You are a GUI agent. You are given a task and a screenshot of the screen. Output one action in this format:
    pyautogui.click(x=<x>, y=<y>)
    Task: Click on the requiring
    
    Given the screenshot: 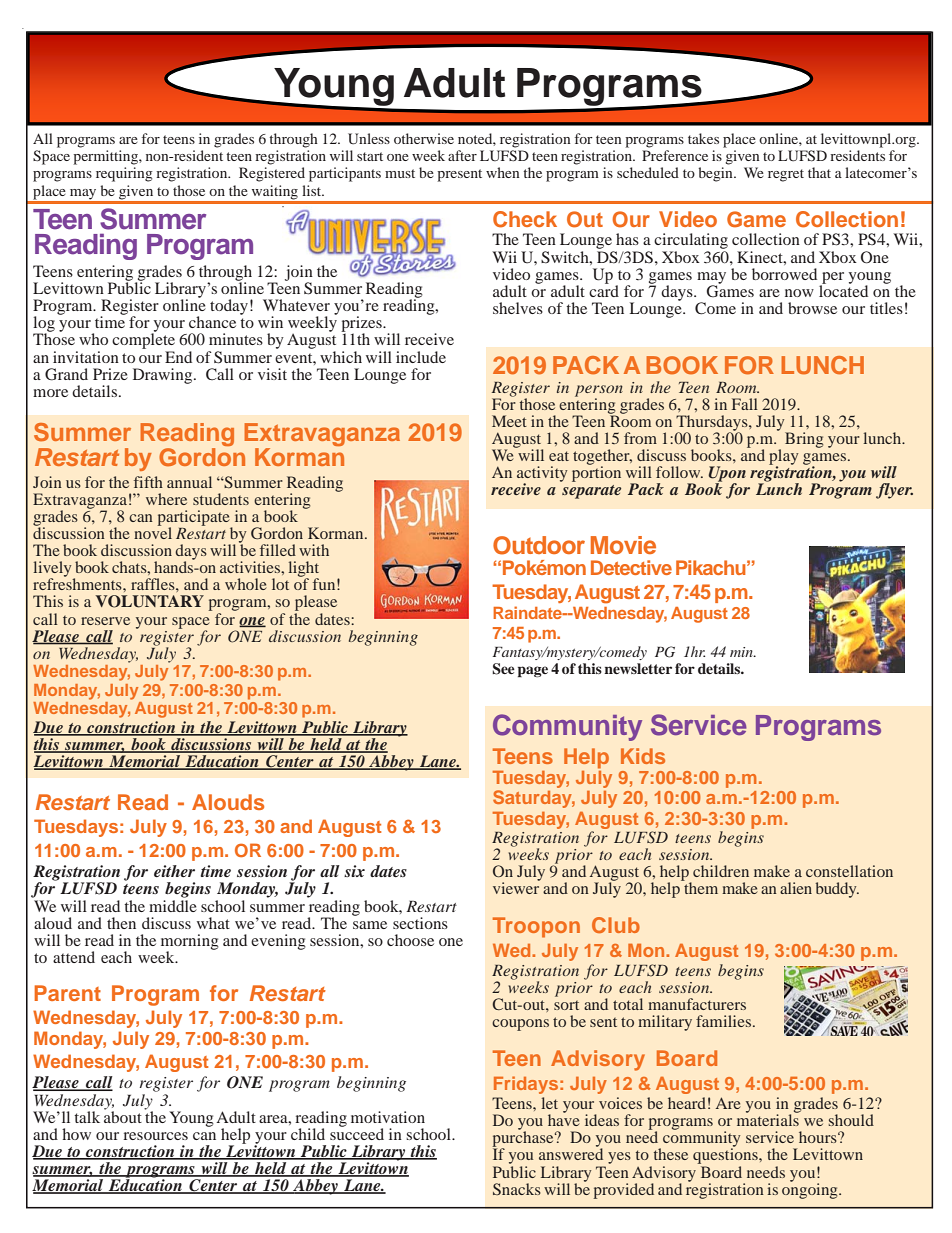 What is the action you would take?
    pyautogui.click(x=124, y=174)
